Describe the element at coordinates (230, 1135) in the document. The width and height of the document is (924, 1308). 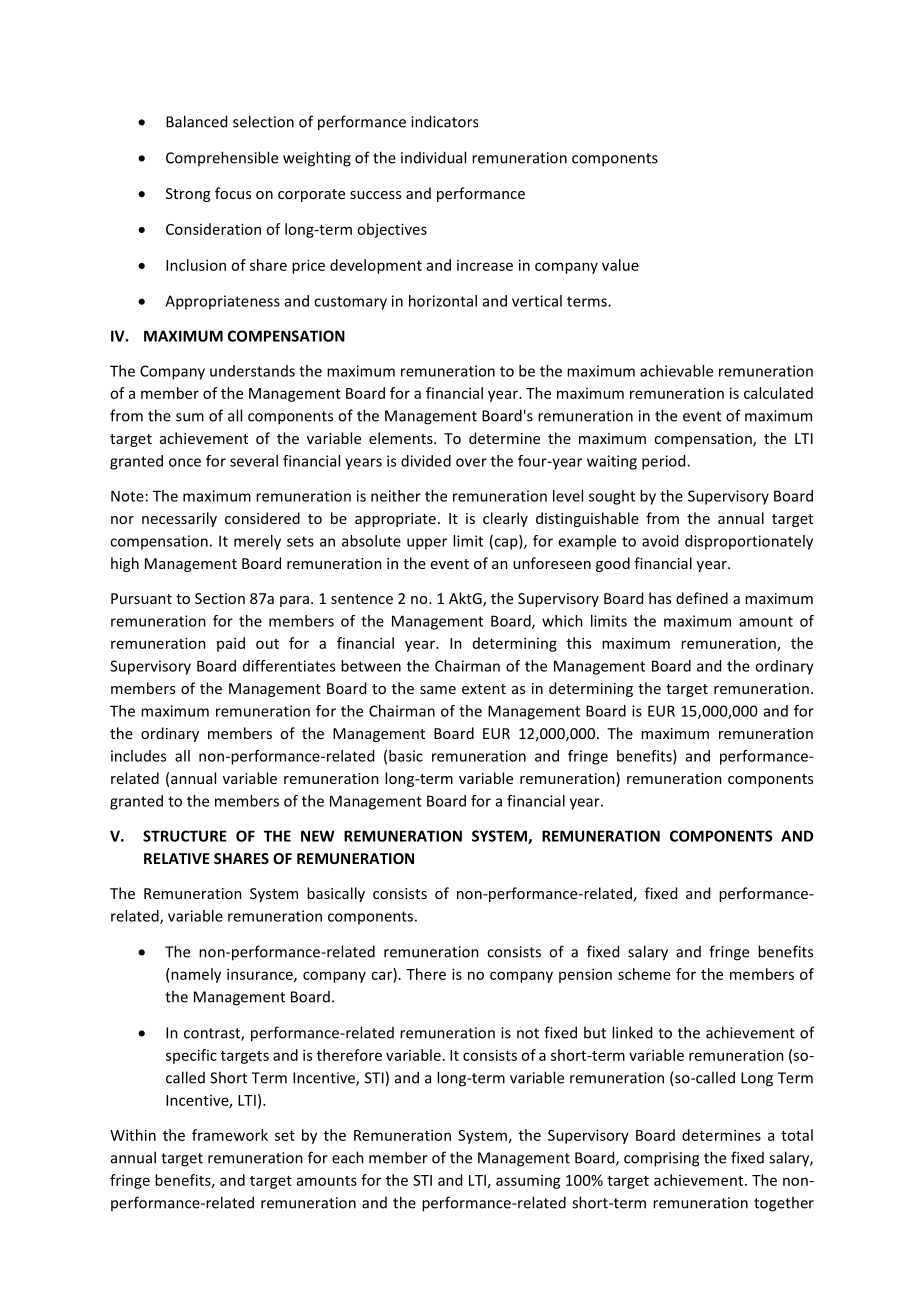
I see `framework` at that location.
